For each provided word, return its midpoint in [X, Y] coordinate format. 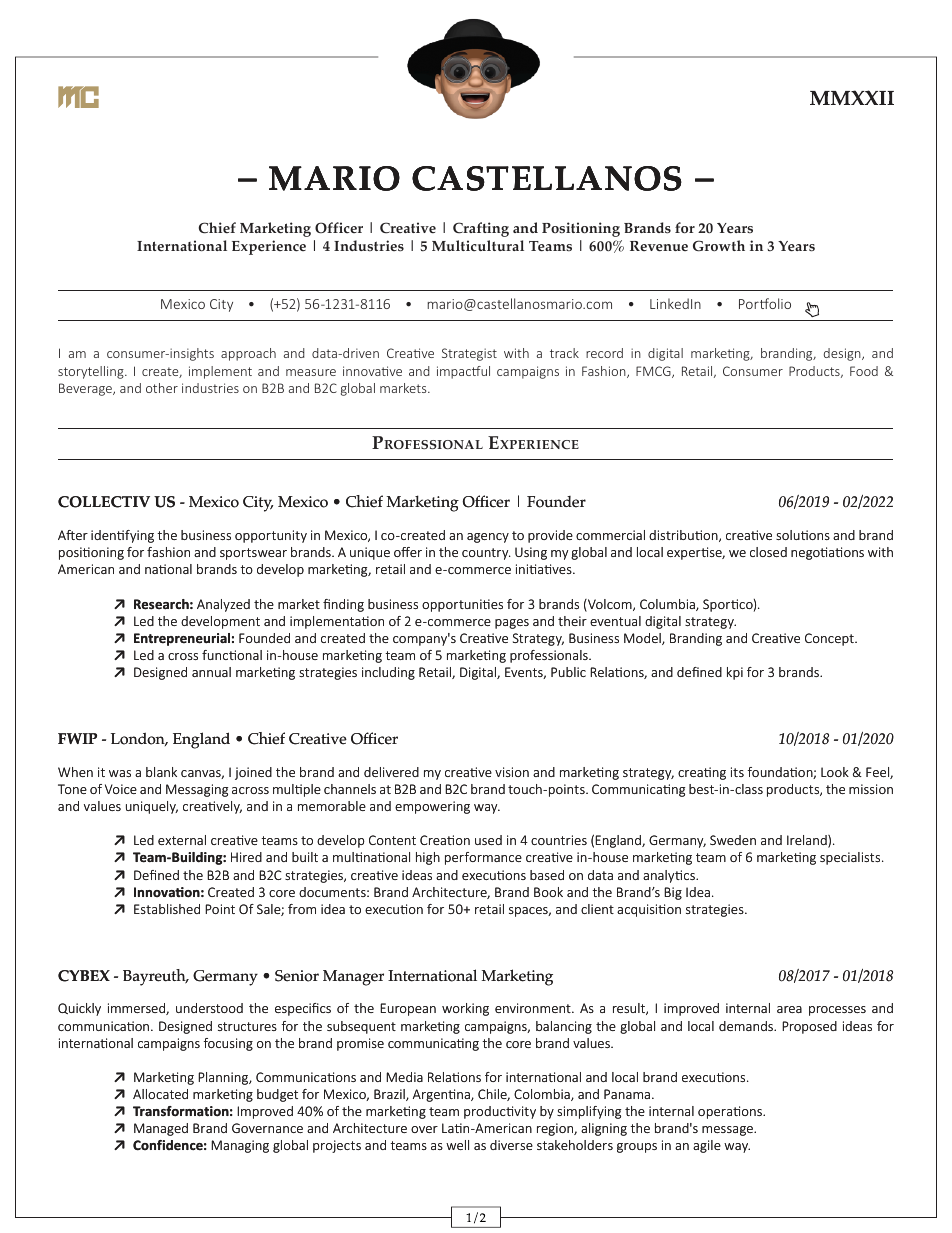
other [162, 388]
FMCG [654, 372]
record [604, 353]
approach [248, 354]
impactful [463, 372]
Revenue [659, 246]
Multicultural [478, 245]
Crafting [481, 229]
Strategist [469, 354]
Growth [719, 246]
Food [864, 371]
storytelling [92, 372]
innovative [372, 371]
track [564, 353]
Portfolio [765, 303]
